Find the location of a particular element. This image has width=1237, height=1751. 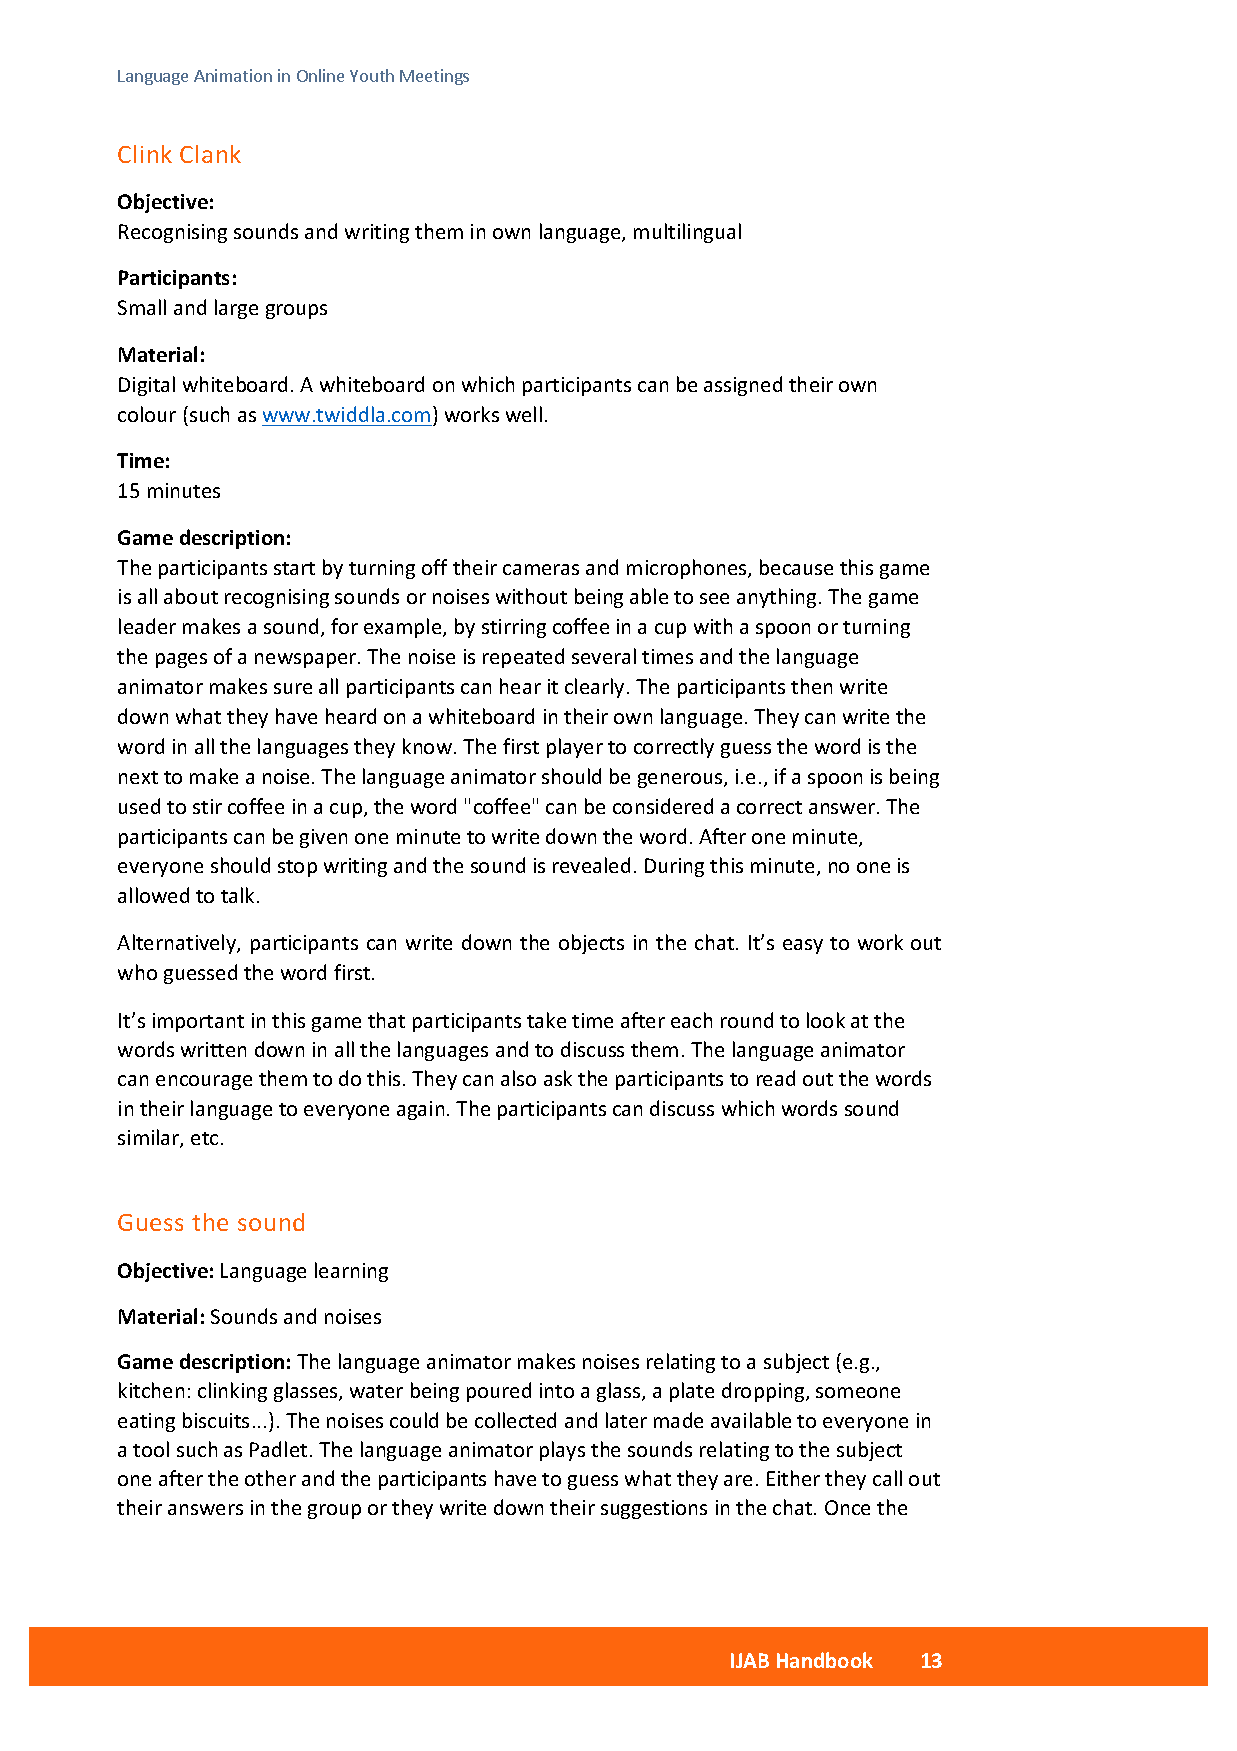

about is located at coordinates (191, 596).
